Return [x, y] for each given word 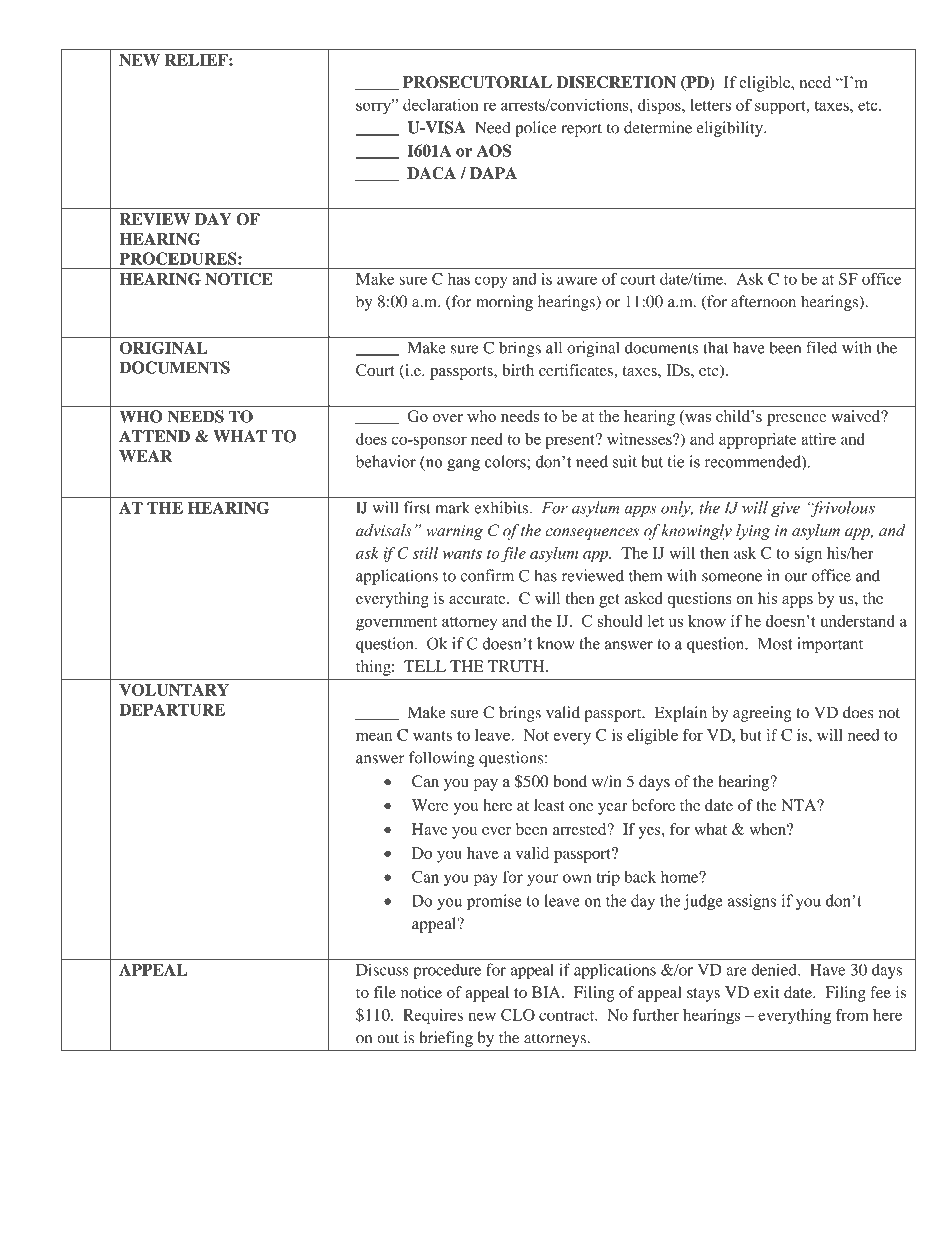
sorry [374, 107]
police [536, 129]
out [388, 1038]
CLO [518, 1015]
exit [766, 992]
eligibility [731, 129]
